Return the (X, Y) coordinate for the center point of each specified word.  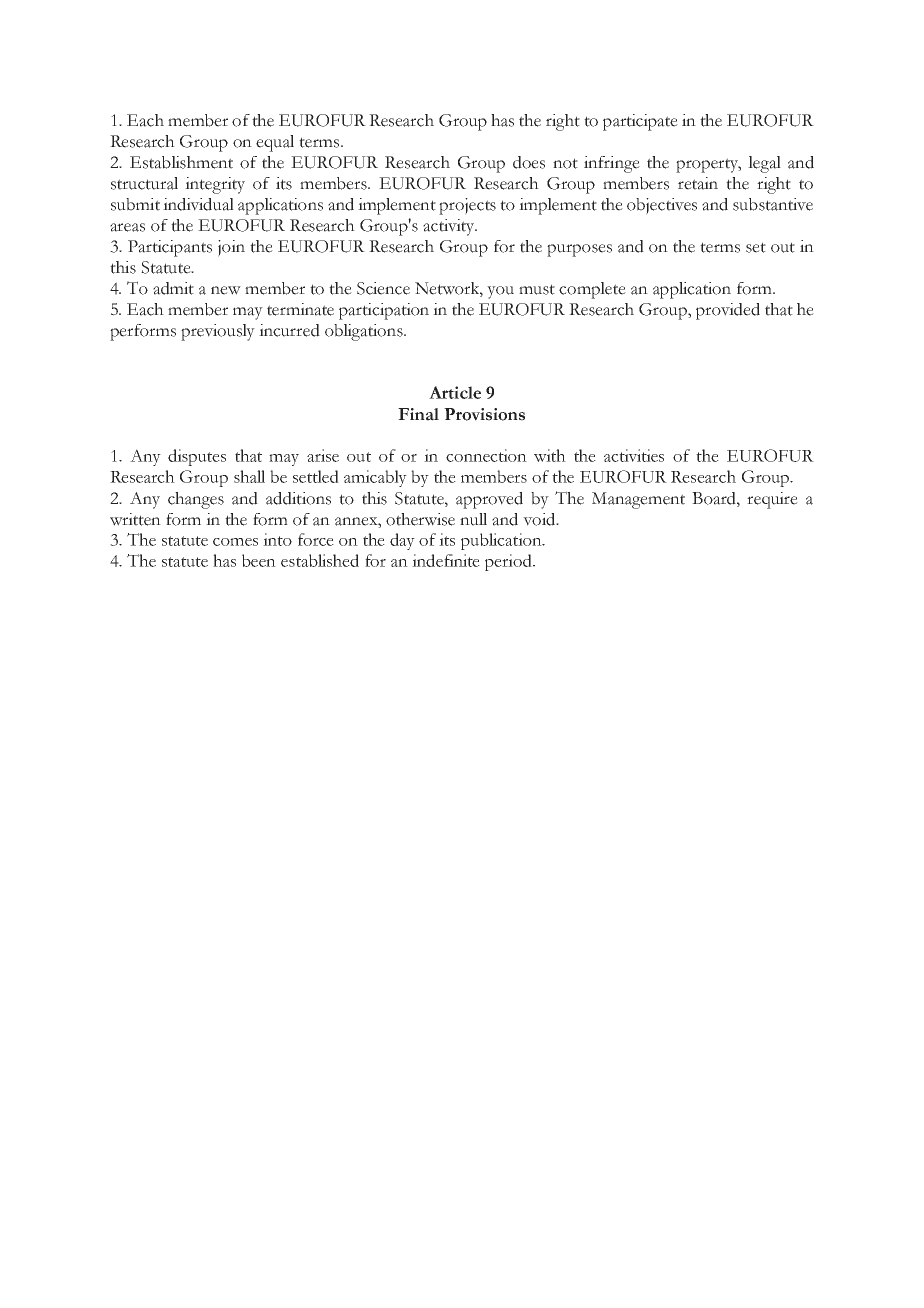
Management (638, 500)
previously (218, 332)
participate (640, 122)
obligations (365, 332)
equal (275, 143)
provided (728, 311)
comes (235, 542)
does (529, 162)
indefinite (446, 560)
